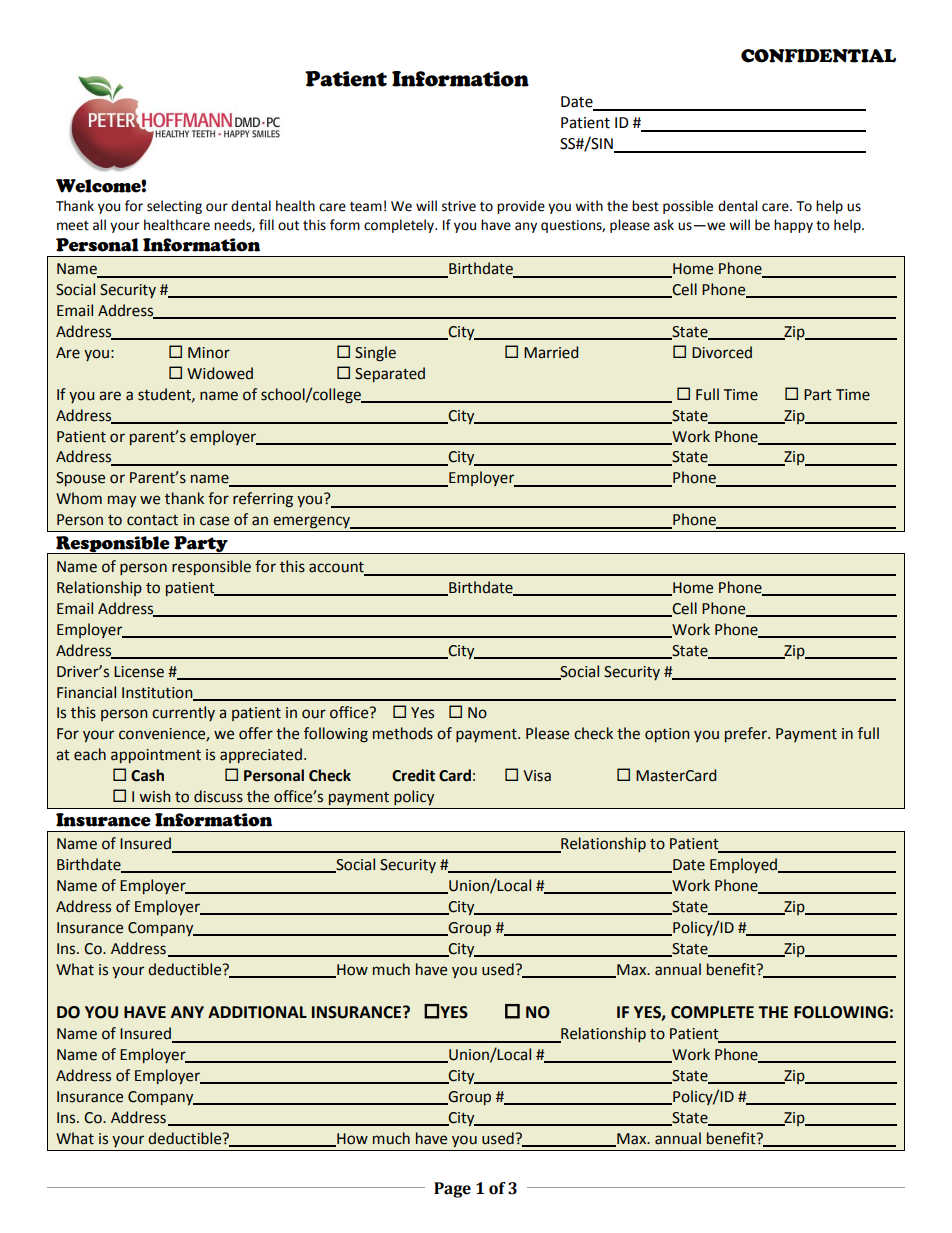 This screenshot has width=952, height=1233. What do you see at coordinates (747, 734) in the screenshot?
I see `prefer` at bounding box center [747, 734].
